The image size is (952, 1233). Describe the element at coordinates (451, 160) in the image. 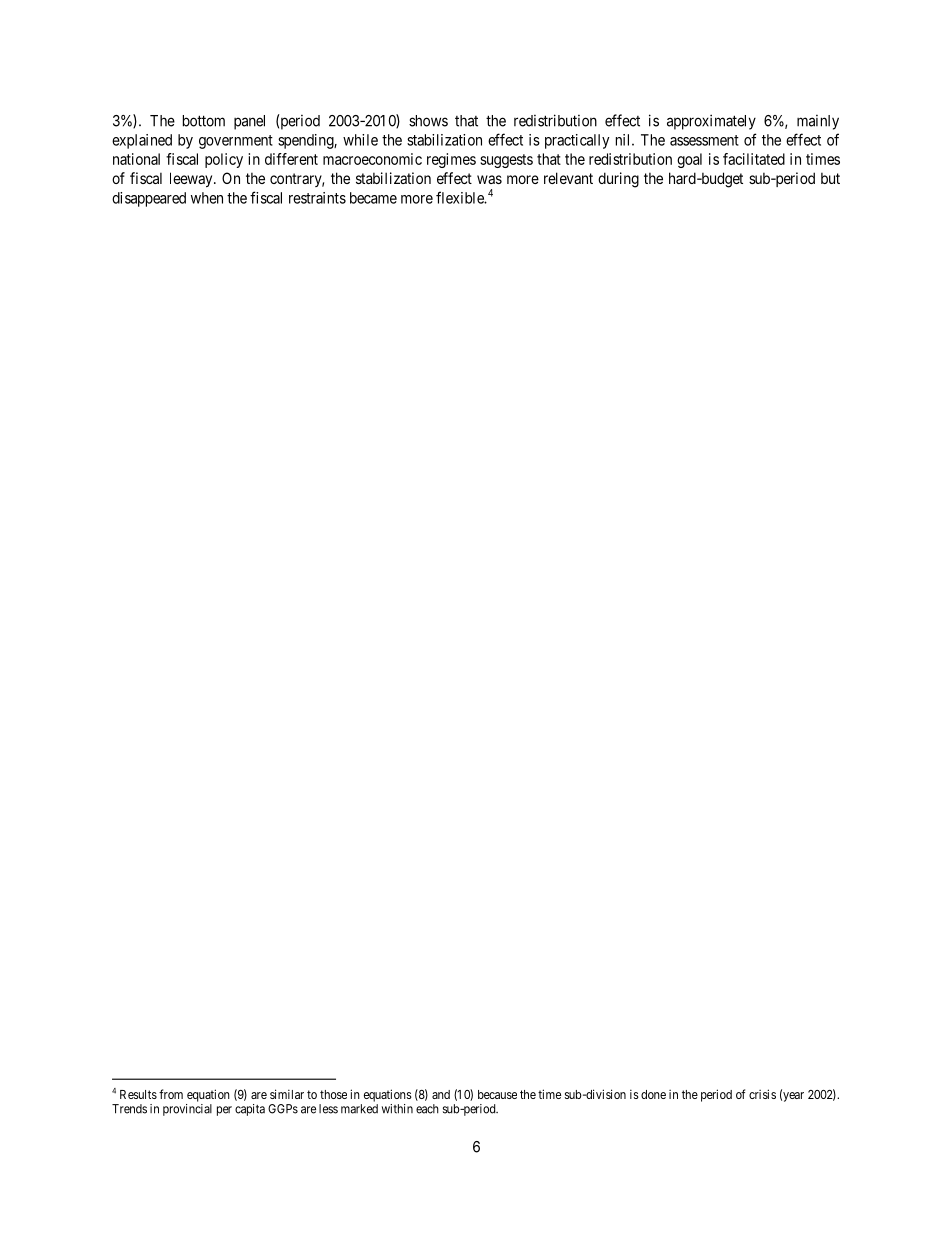

I see `regimes` at that location.
